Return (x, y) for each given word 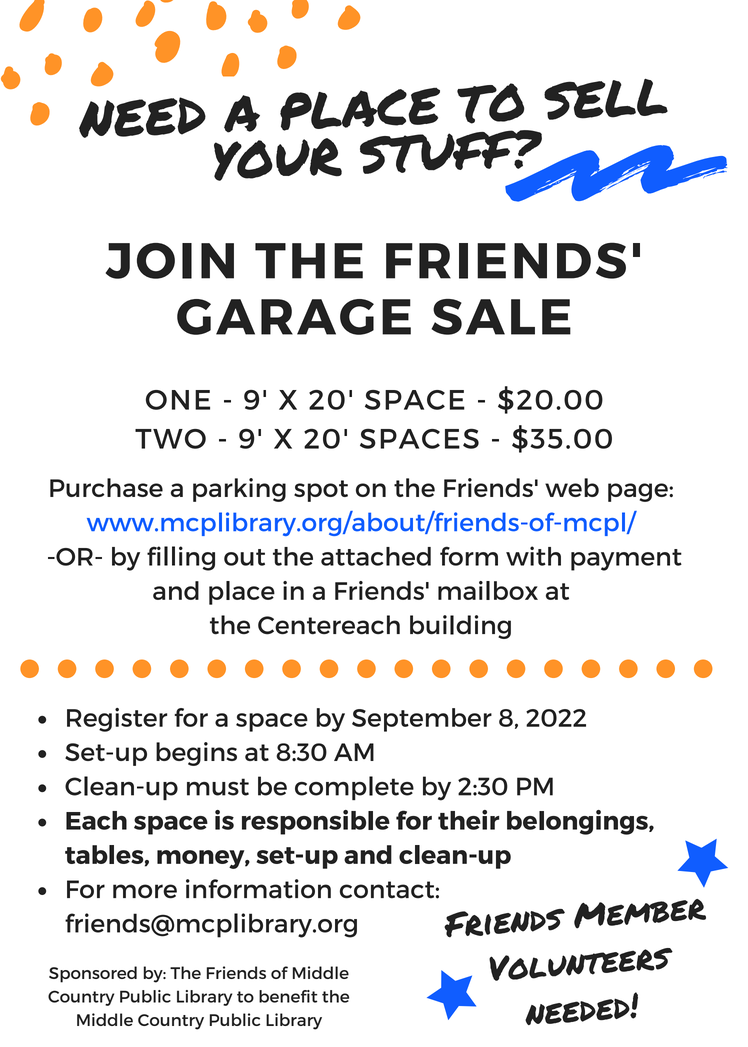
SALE (501, 317)
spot (321, 491)
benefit (288, 996)
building (460, 627)
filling (181, 558)
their (468, 820)
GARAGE (294, 317)
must (218, 787)
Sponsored (93, 974)
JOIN (170, 261)
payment (626, 560)
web (572, 487)
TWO (170, 439)
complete (354, 788)
